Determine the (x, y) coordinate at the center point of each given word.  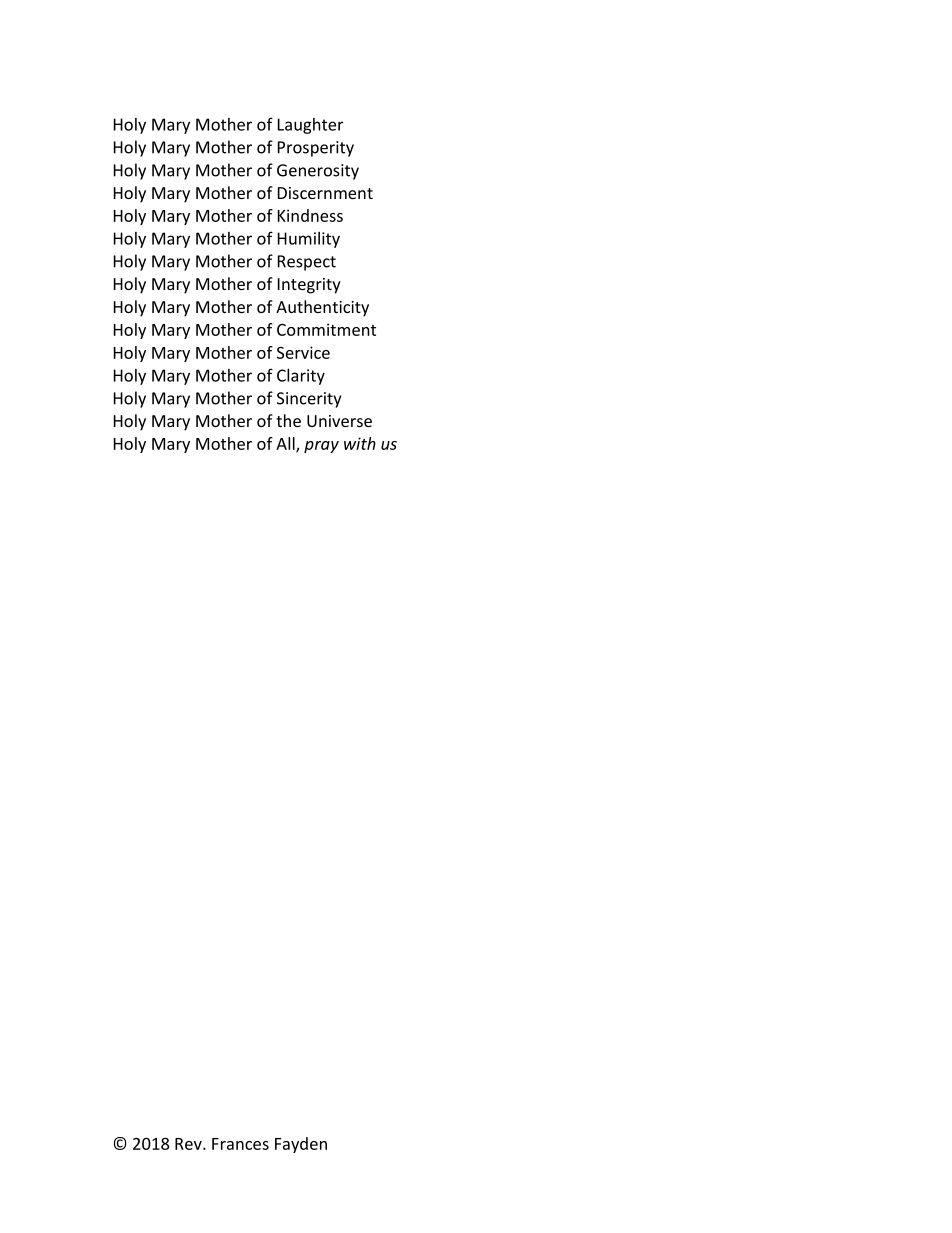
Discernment (325, 193)
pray (321, 447)
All (286, 444)
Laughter (310, 126)
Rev (189, 1144)
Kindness (310, 215)
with (360, 443)
